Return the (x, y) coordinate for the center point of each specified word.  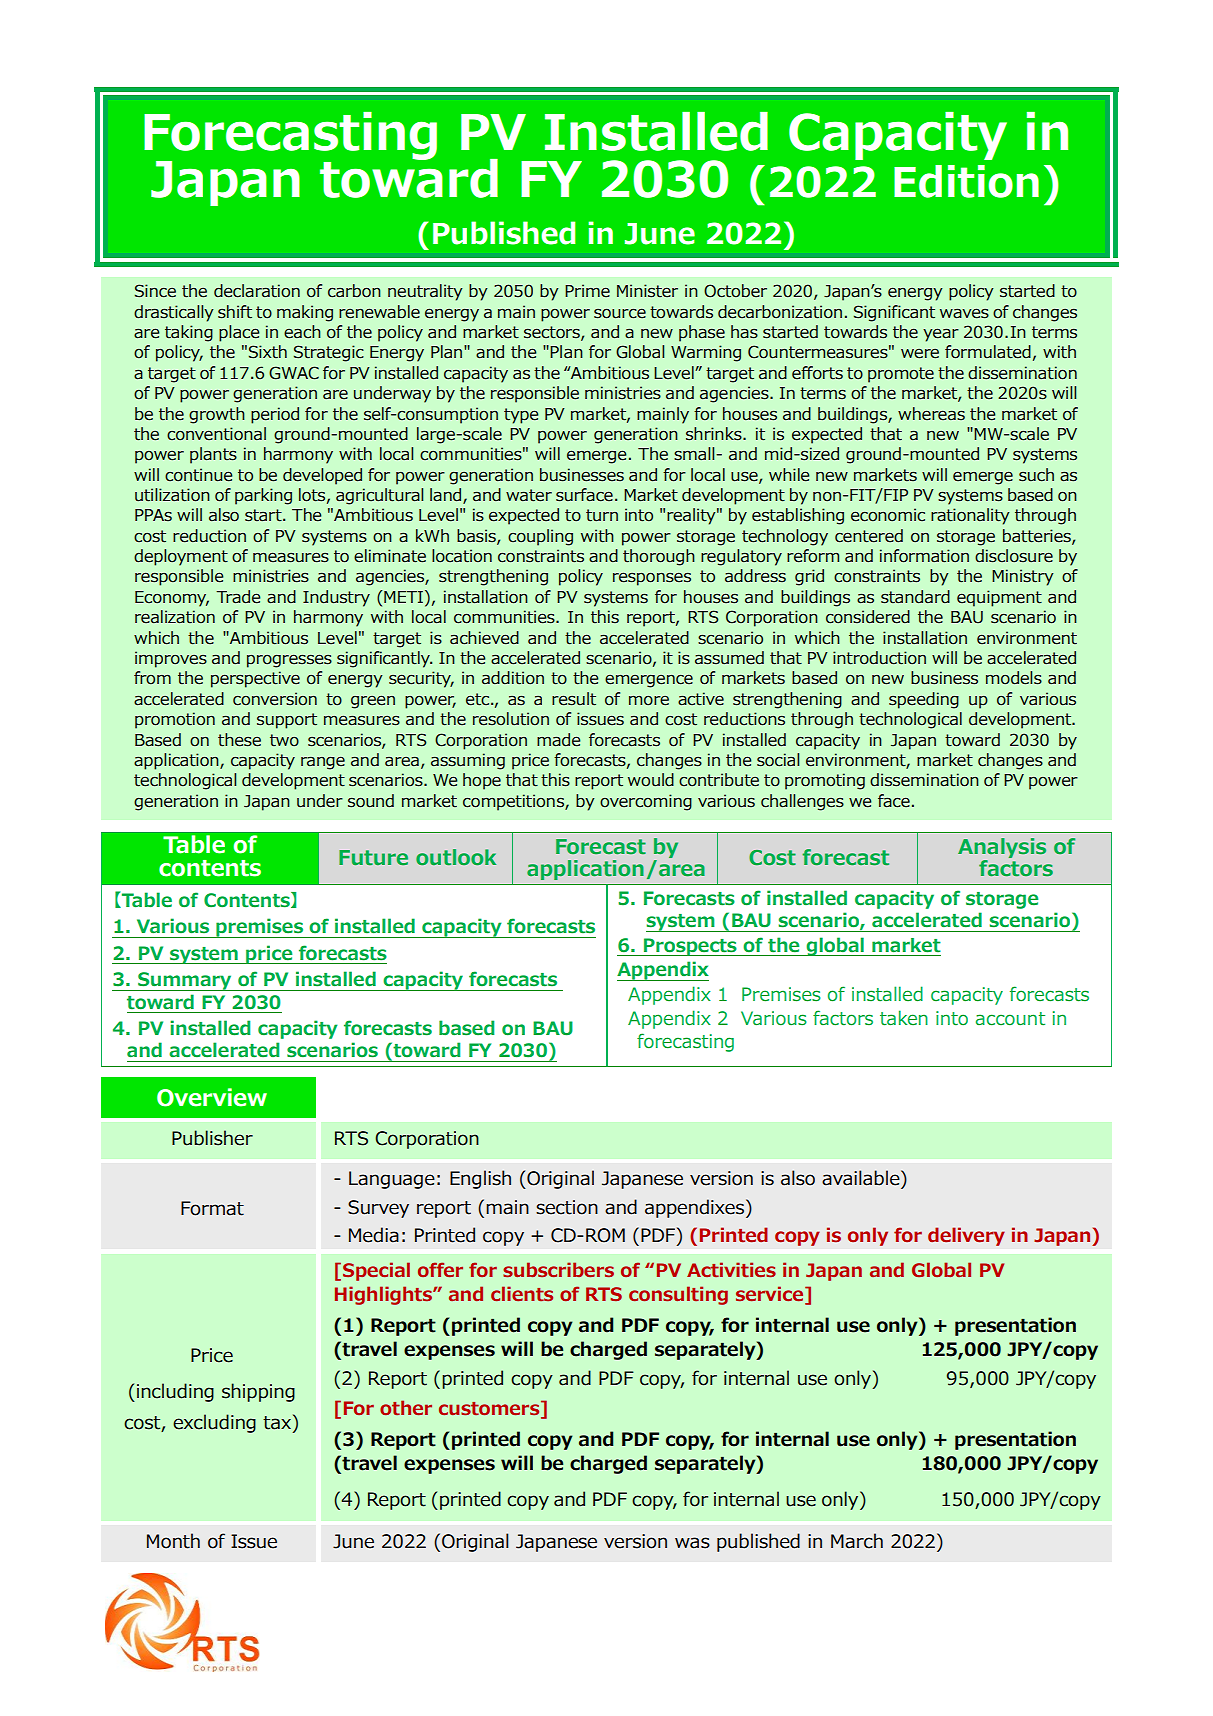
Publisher (212, 1138)
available (862, 1179)
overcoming (646, 802)
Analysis (1002, 848)
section (567, 1207)
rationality (970, 516)
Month (173, 1541)
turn (602, 515)
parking (263, 496)
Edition (966, 181)
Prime (587, 291)
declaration (257, 291)
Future (373, 857)
